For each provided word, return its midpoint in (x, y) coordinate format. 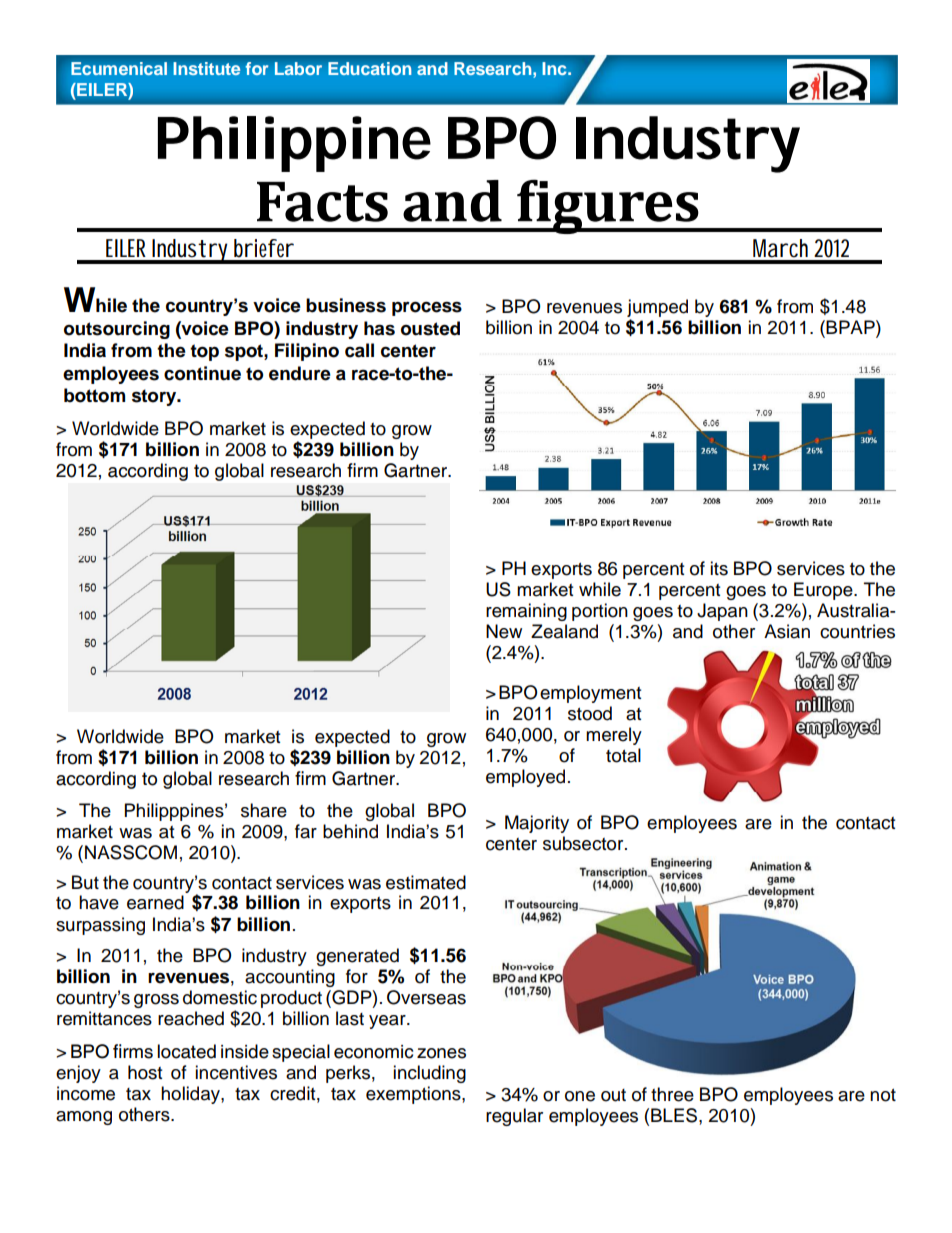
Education (370, 69)
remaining (526, 612)
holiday (191, 1095)
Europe (824, 591)
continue (202, 373)
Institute (207, 69)
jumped (657, 308)
